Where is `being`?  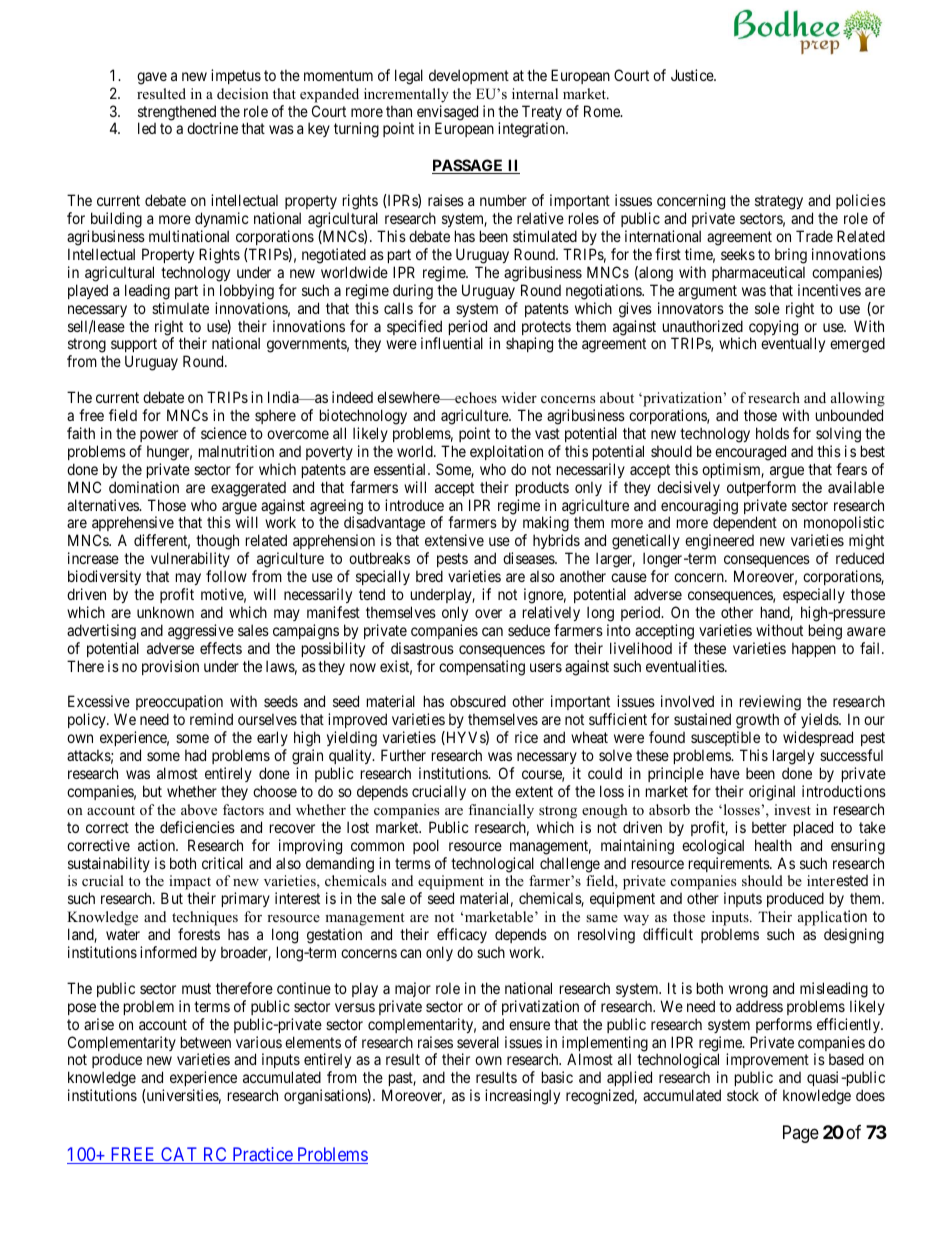
being is located at coordinates (825, 632).
